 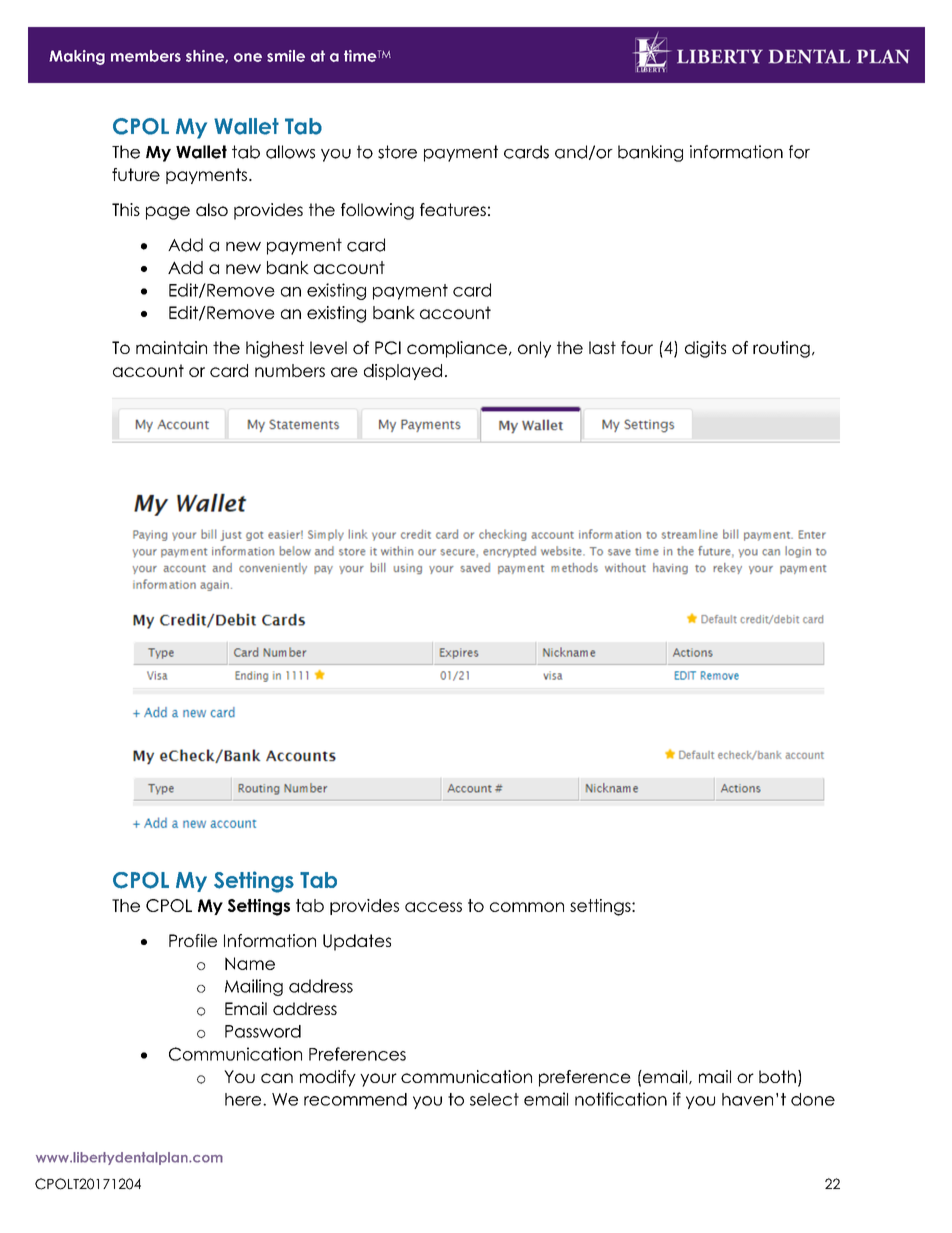 I want to click on digits, so click(x=705, y=349).
